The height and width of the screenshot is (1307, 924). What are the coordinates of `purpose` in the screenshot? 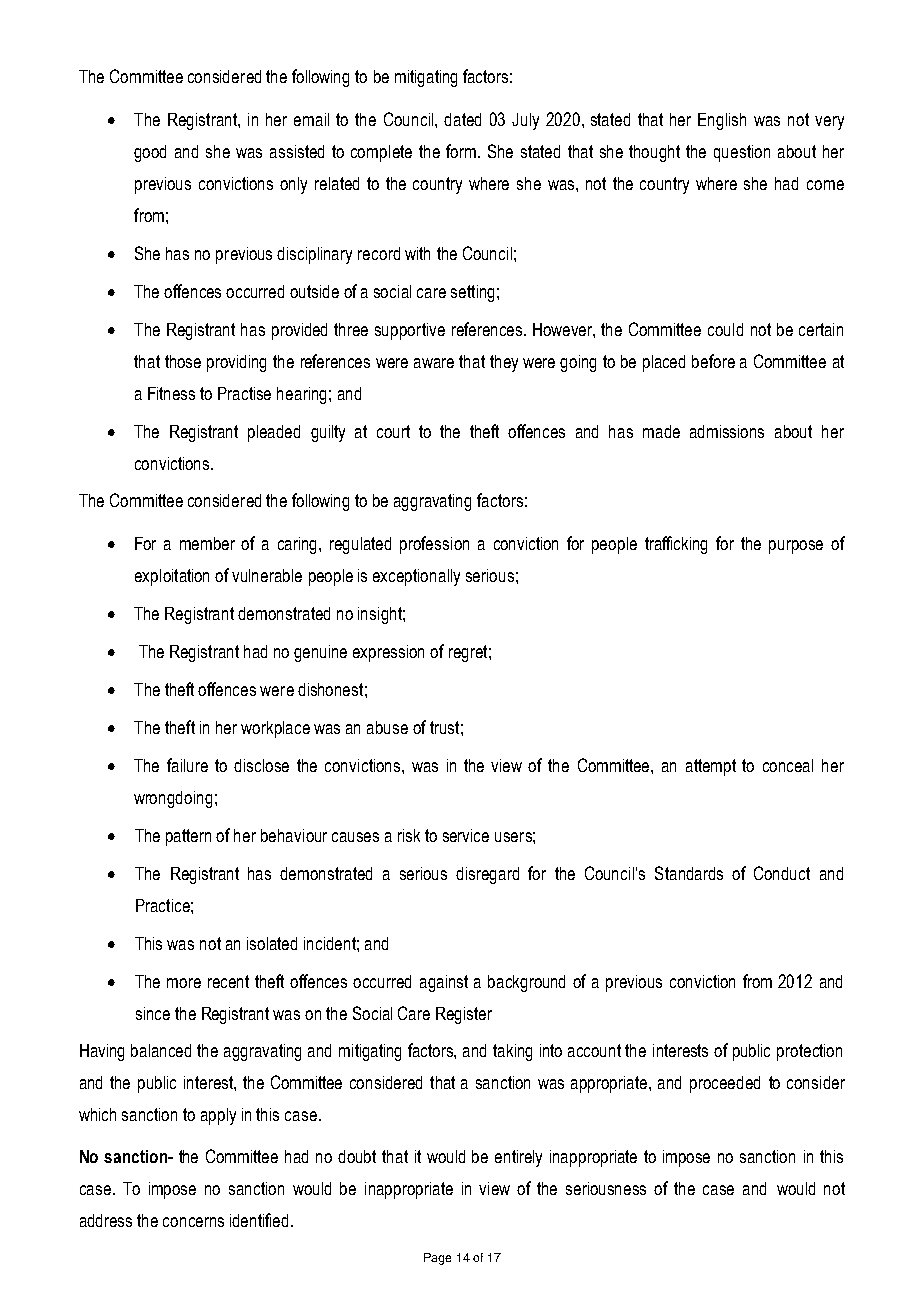 It's located at (796, 547).
